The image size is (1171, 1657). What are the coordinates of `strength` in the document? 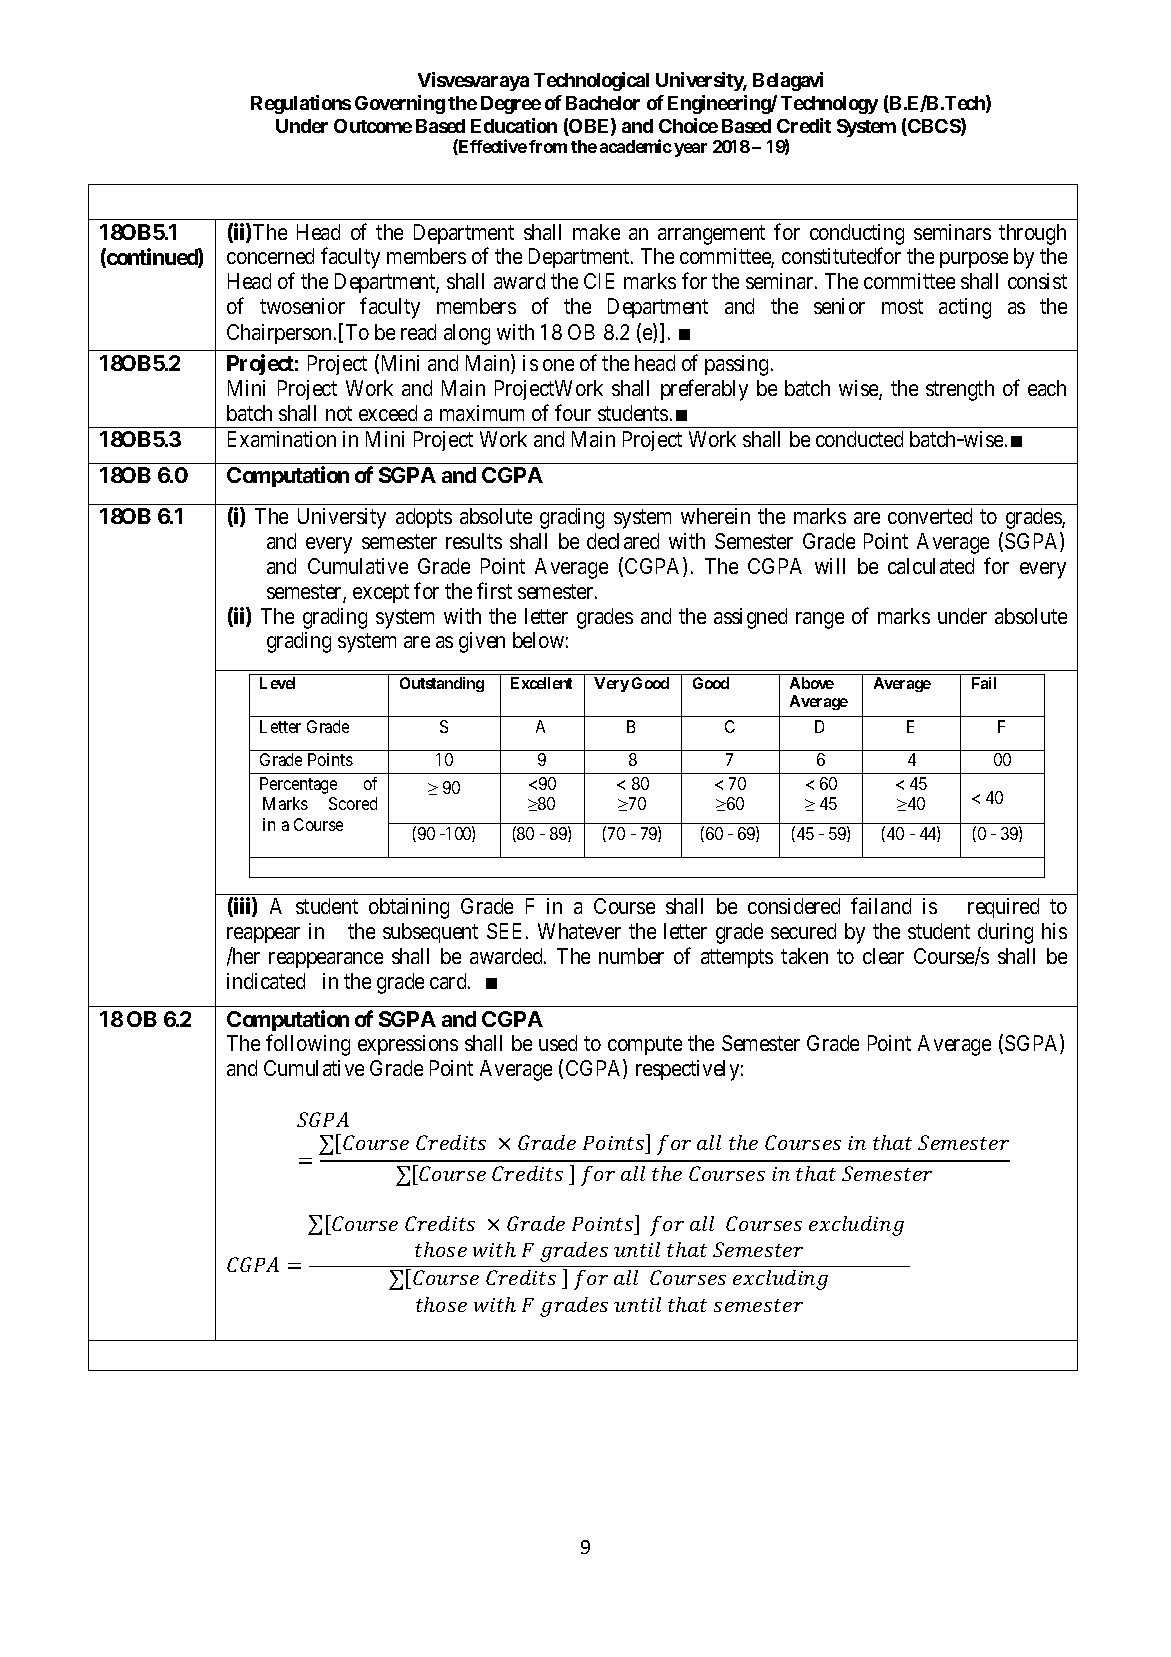 It's located at (960, 390).
